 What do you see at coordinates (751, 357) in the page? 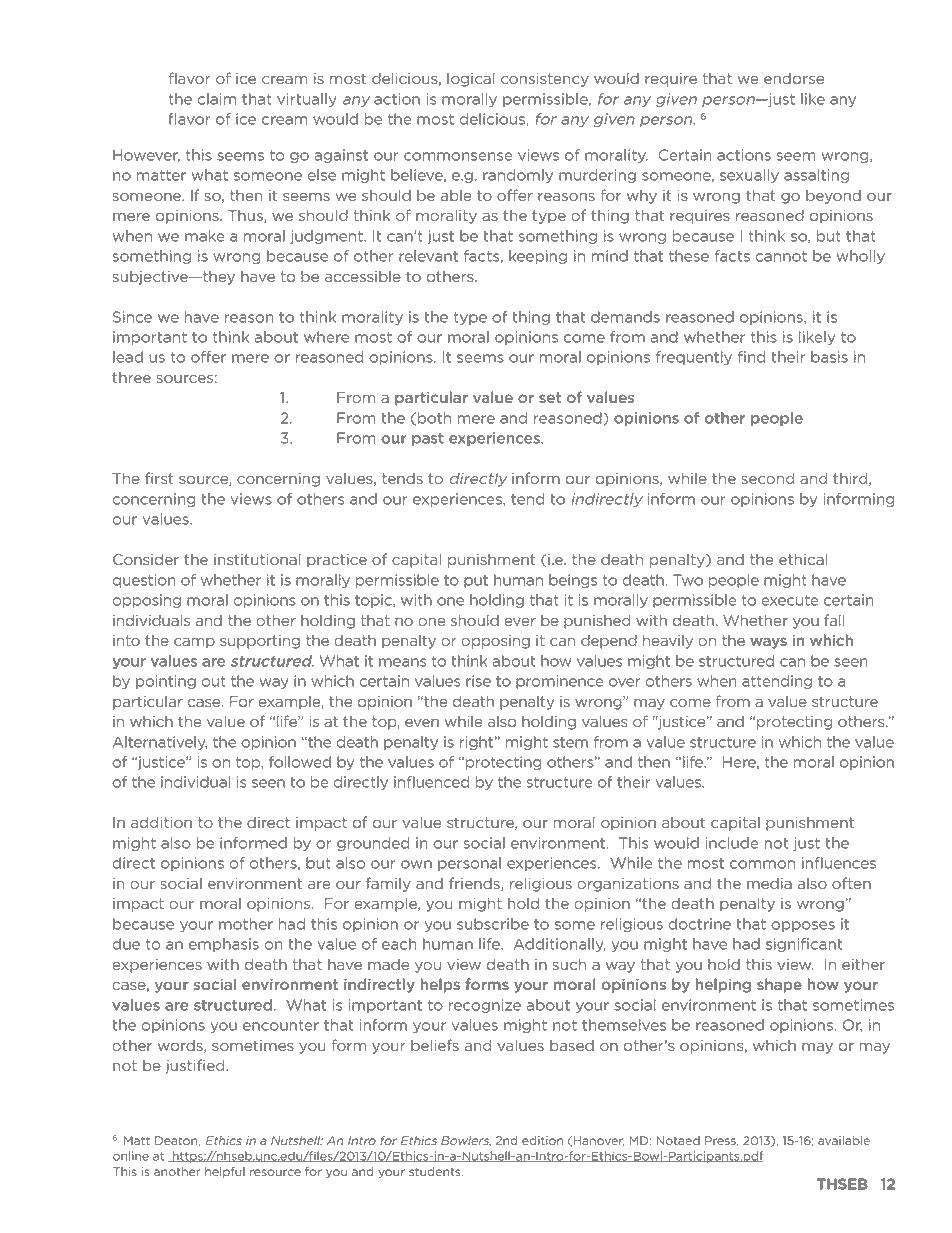
I see `find` at bounding box center [751, 357].
